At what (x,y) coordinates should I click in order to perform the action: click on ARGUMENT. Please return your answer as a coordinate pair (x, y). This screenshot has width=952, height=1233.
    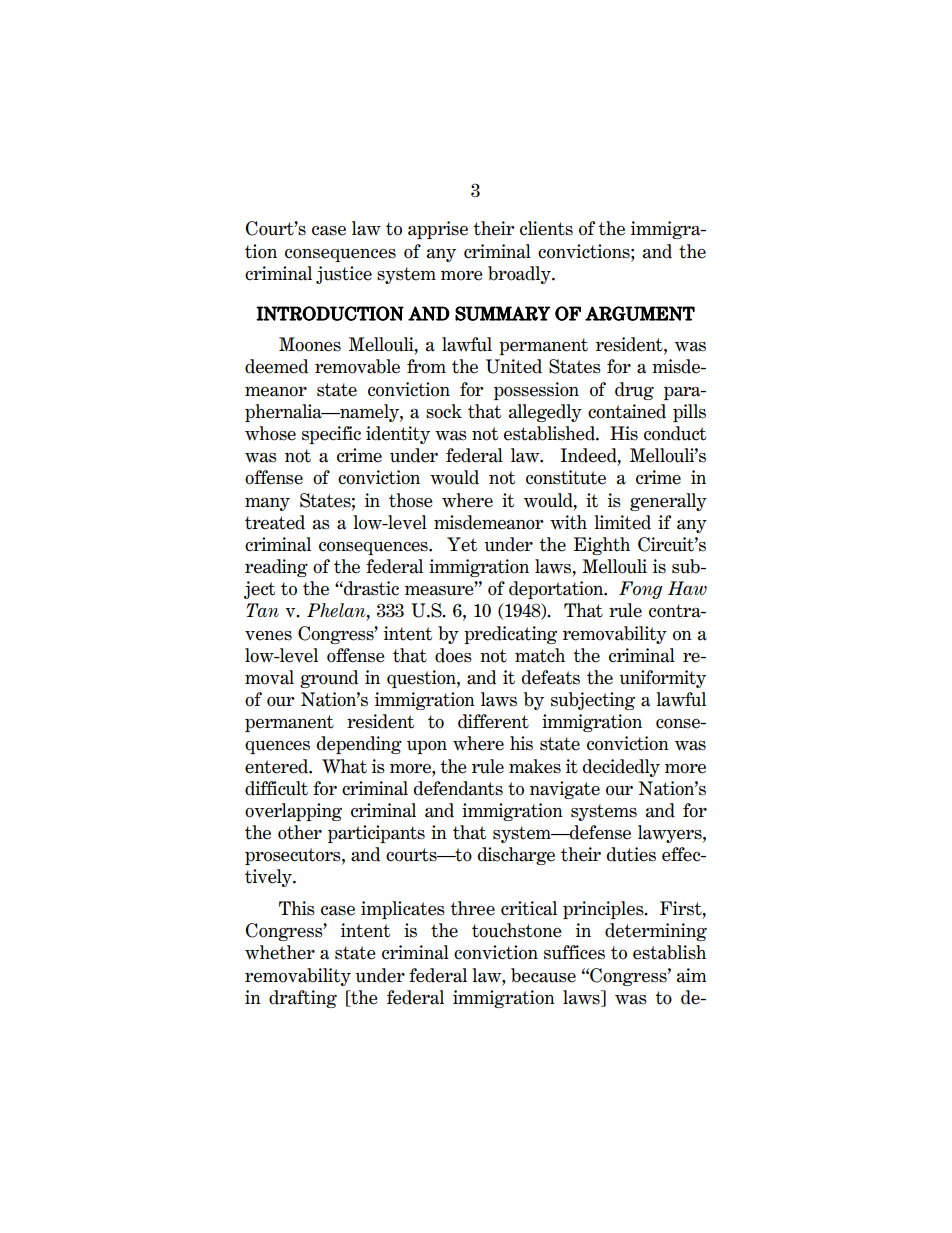
    Looking at the image, I should click on (640, 313).
